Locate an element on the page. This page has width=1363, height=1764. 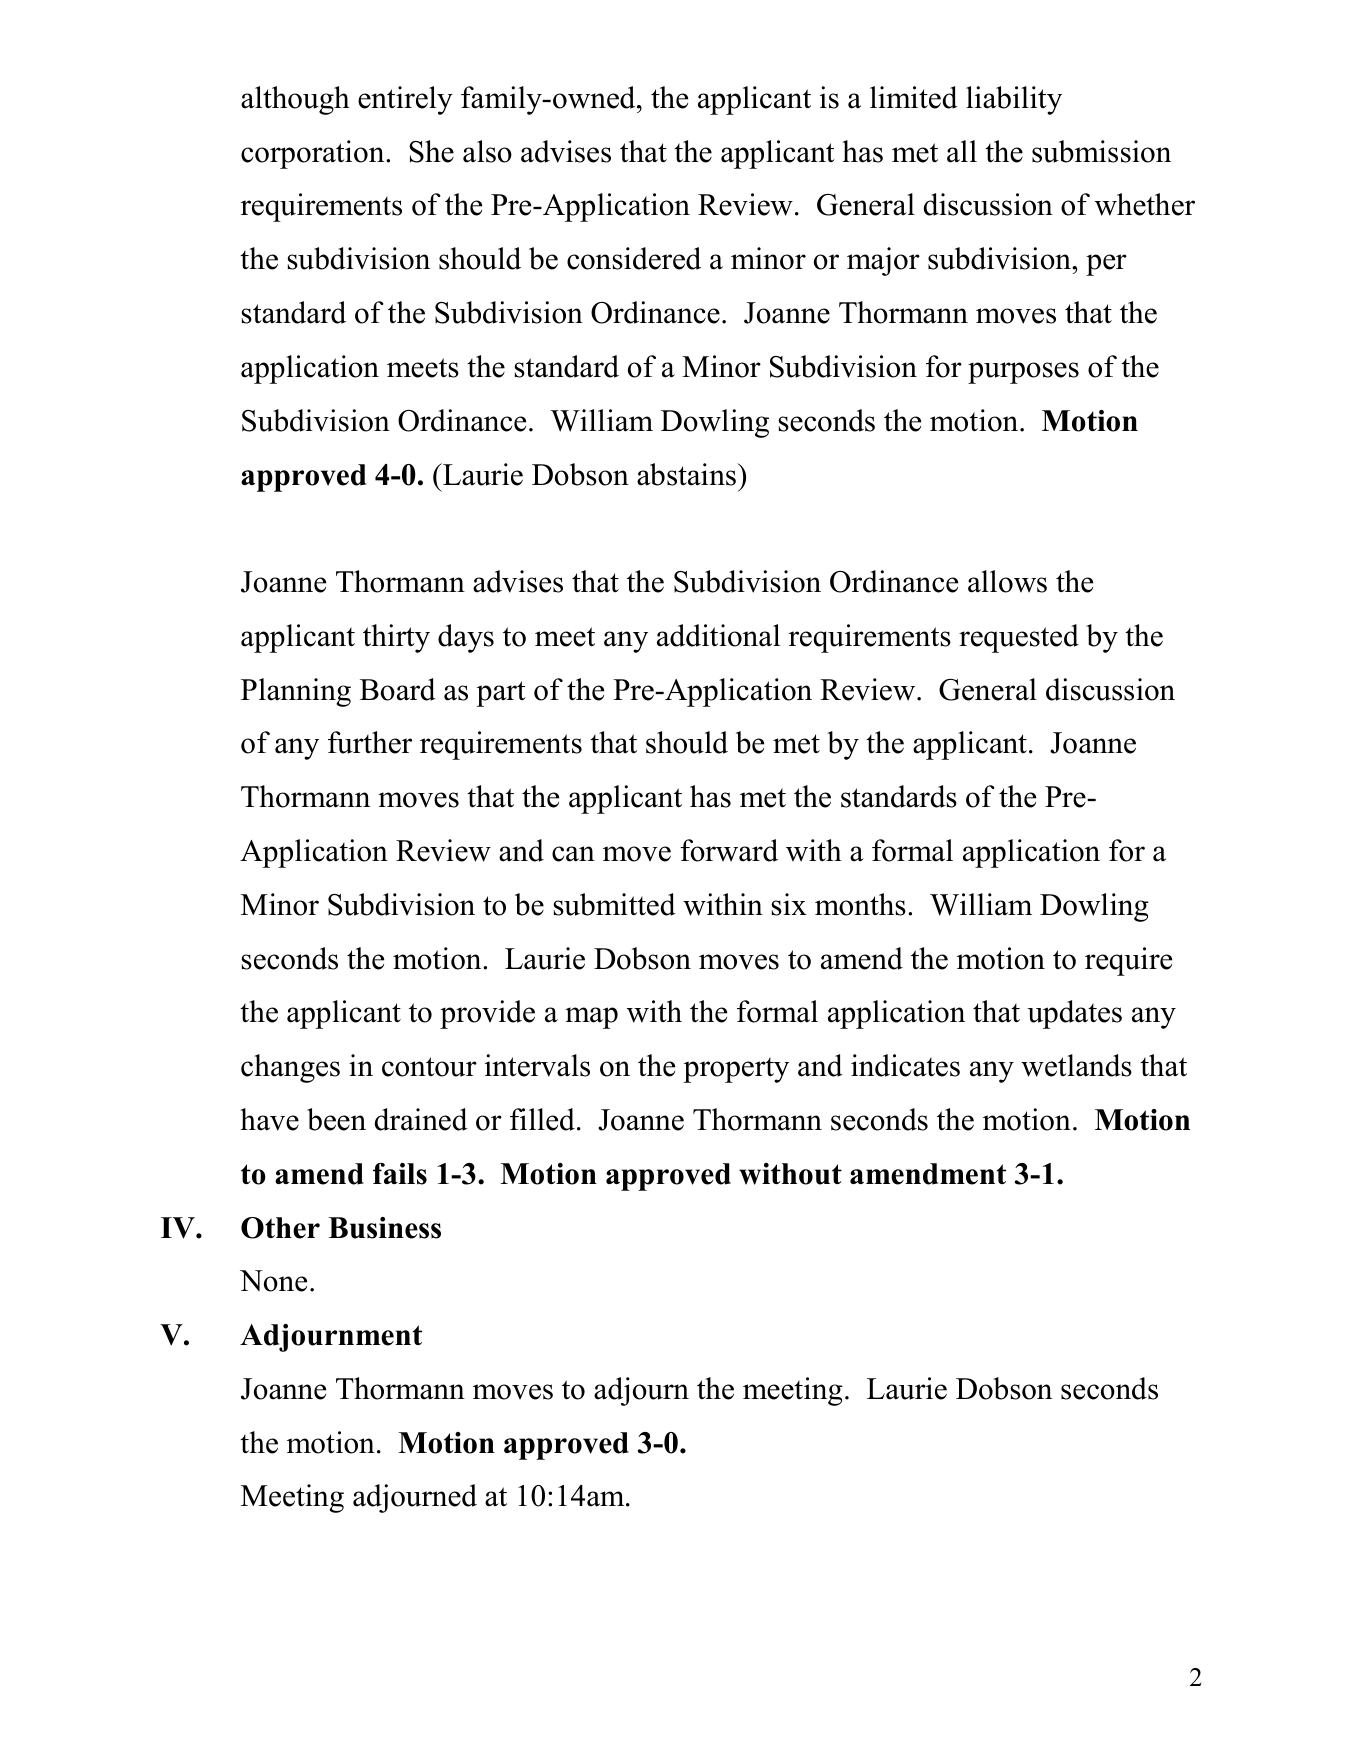
major is located at coordinates (883, 261).
